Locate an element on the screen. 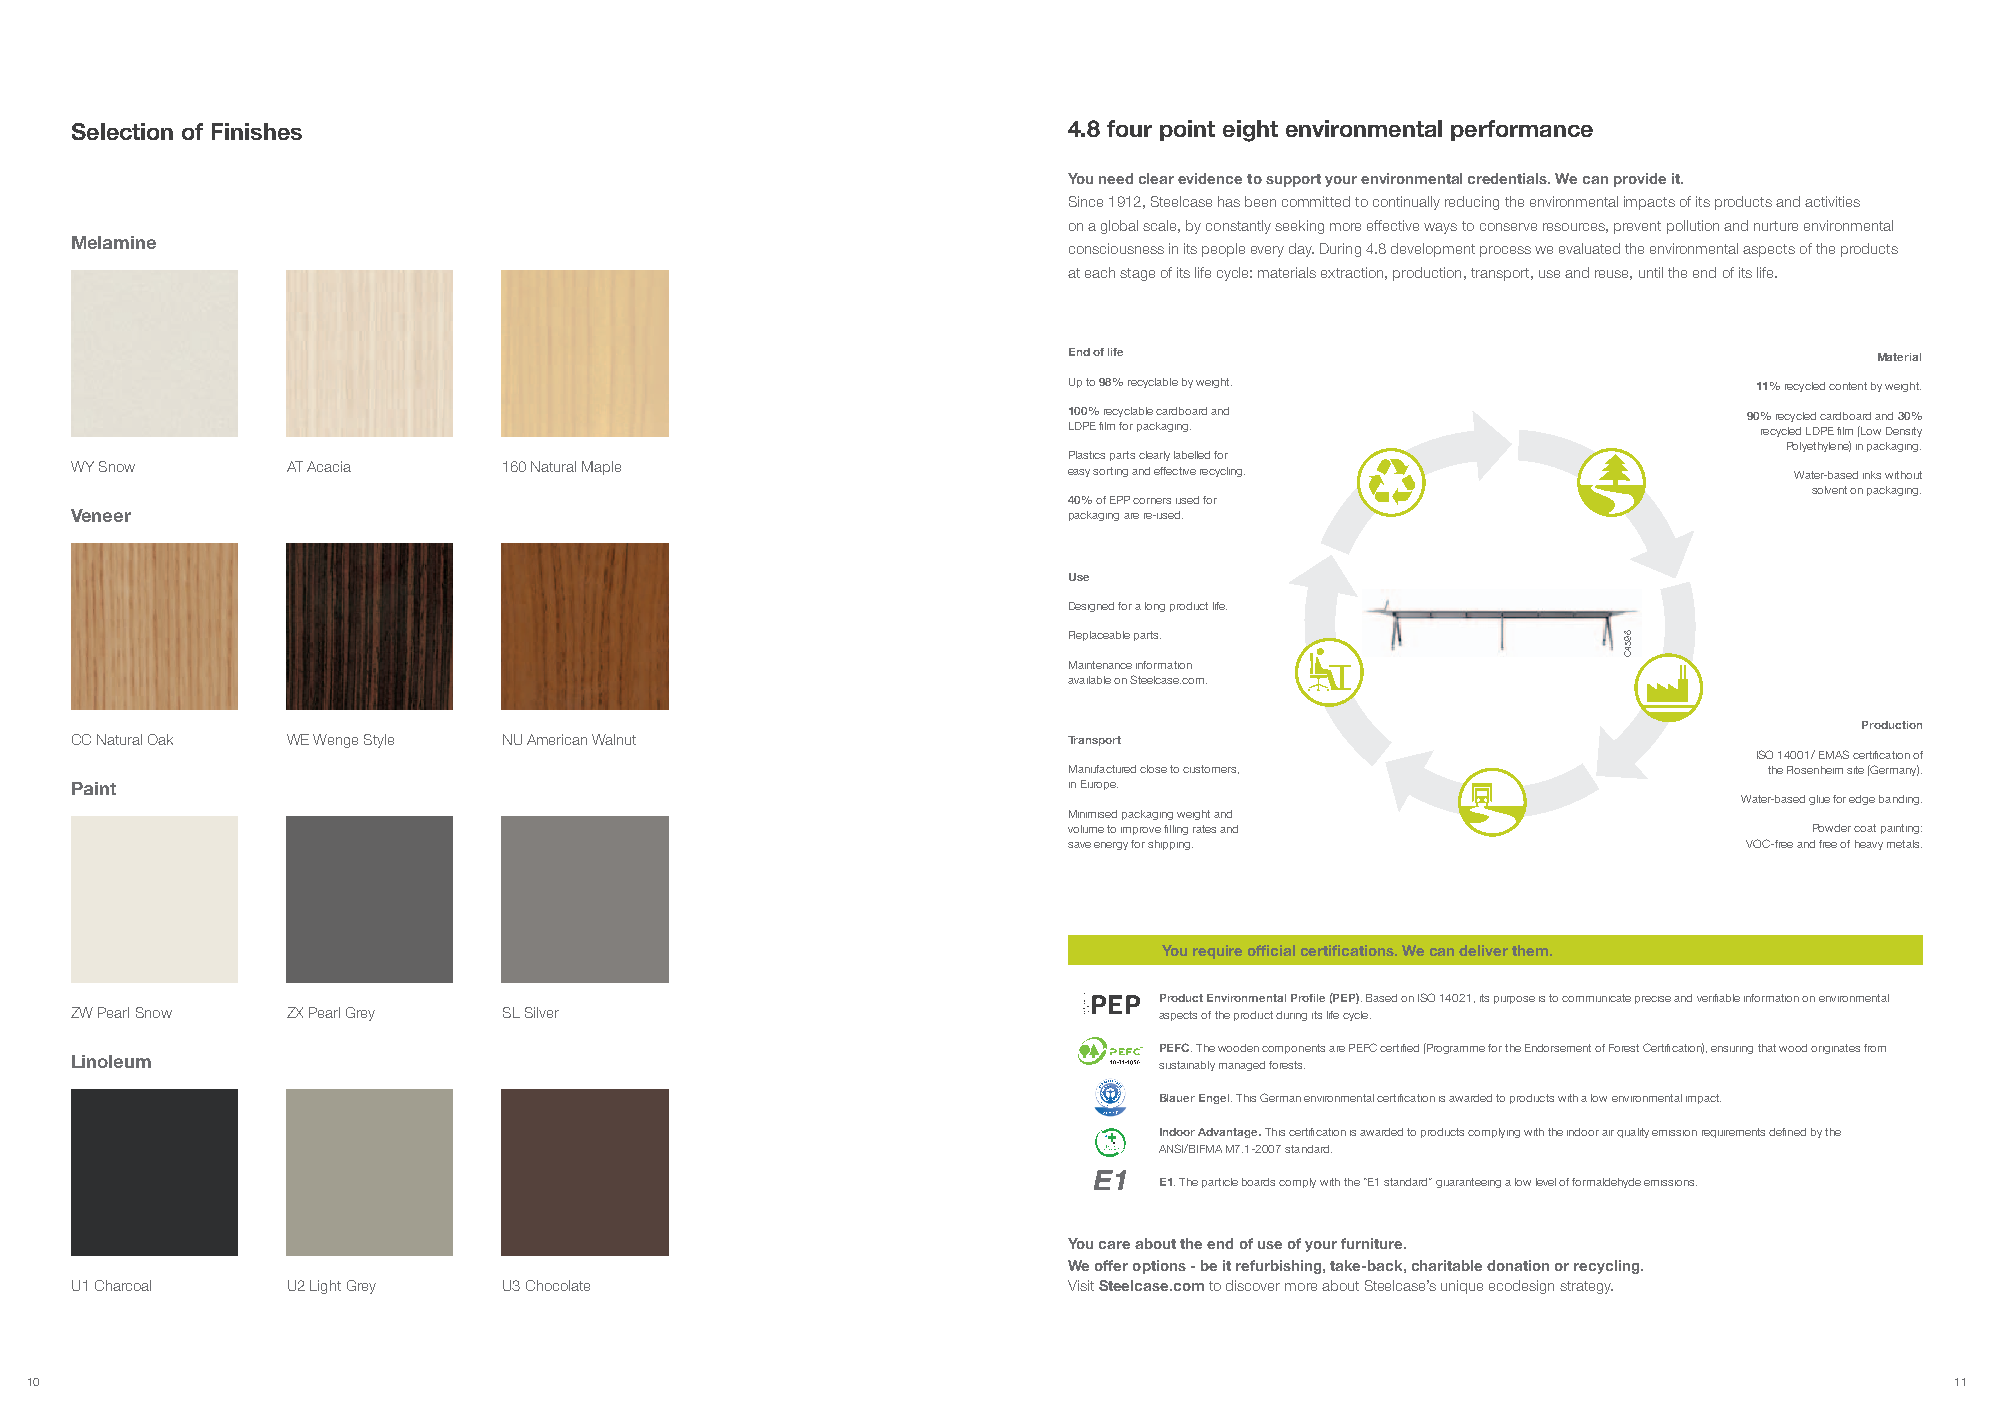  solvent is located at coordinates (1829, 490).
